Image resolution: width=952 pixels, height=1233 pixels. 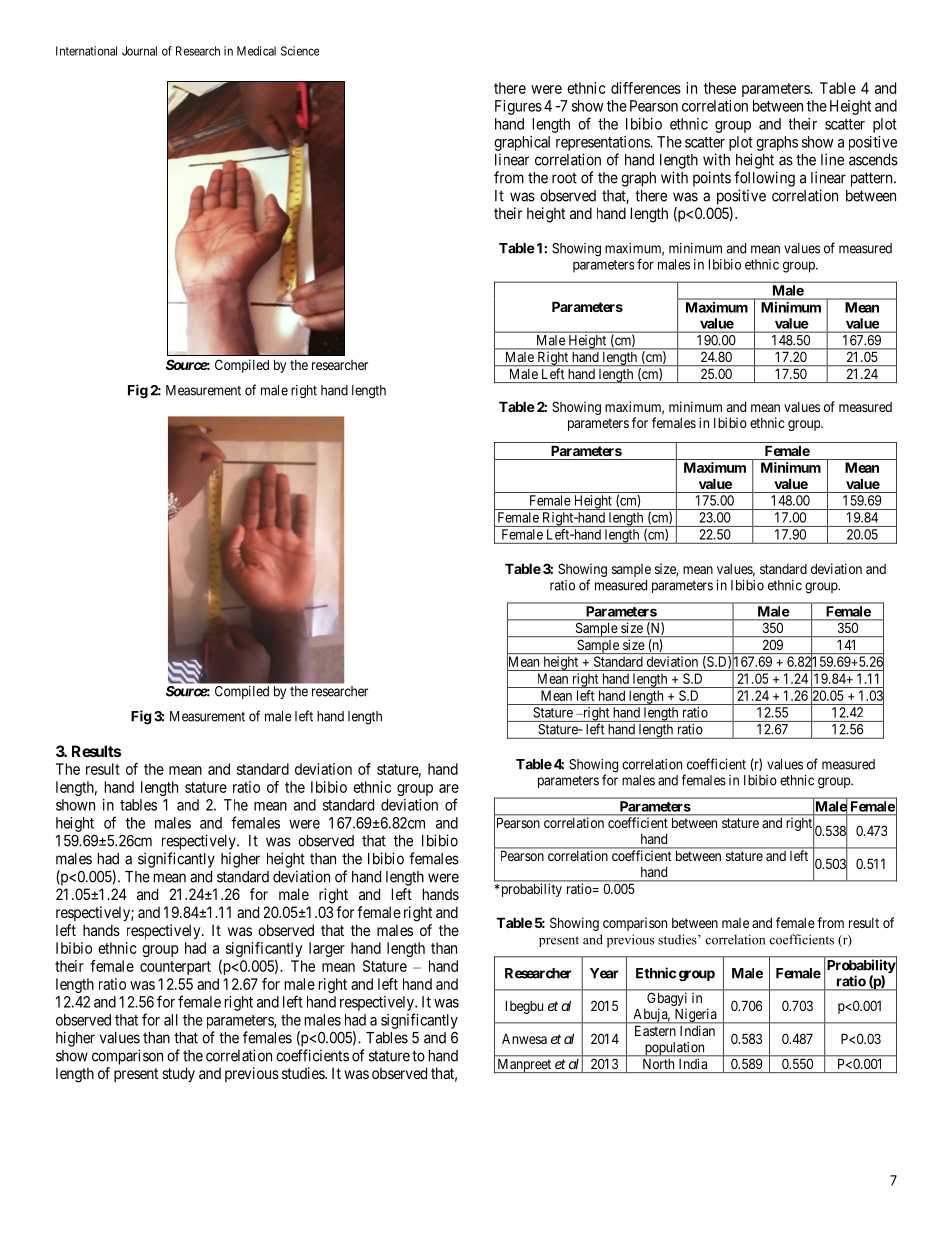 What do you see at coordinates (449, 788) in the screenshot?
I see `are` at bounding box center [449, 788].
